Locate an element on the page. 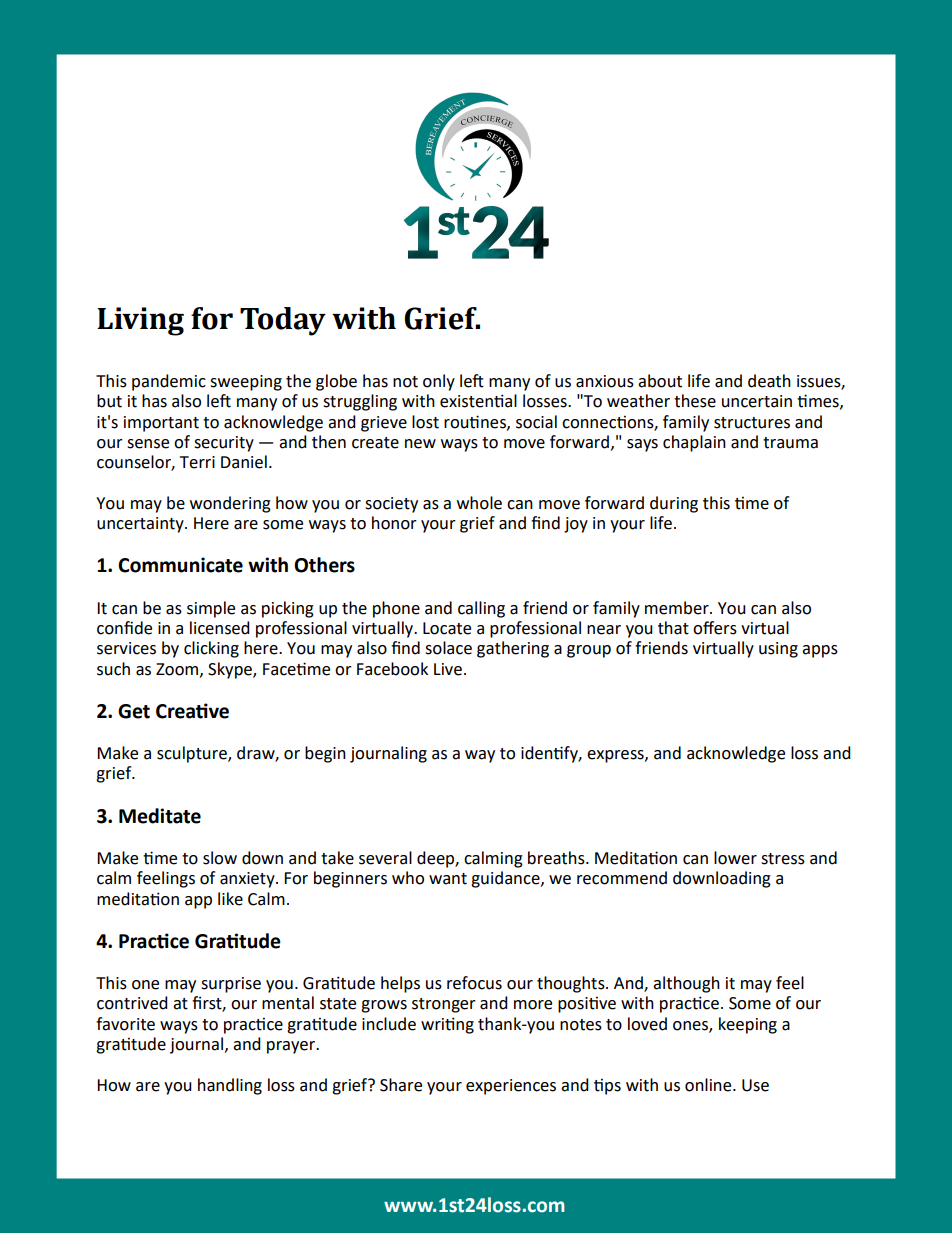 This image has height=1233, width=952. Use is located at coordinates (755, 1085).
